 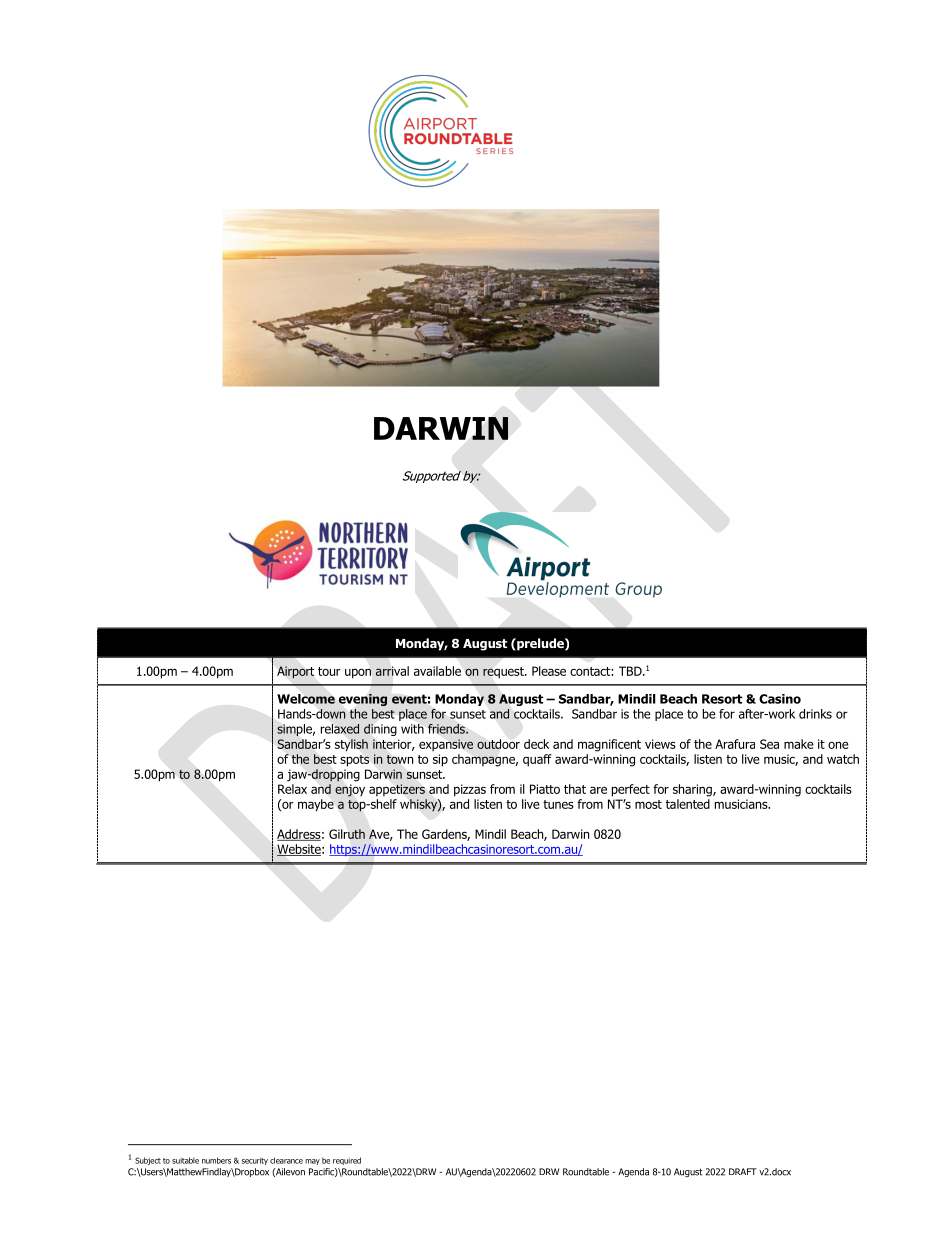 What do you see at coordinates (316, 805) in the screenshot?
I see `maybe` at bounding box center [316, 805].
